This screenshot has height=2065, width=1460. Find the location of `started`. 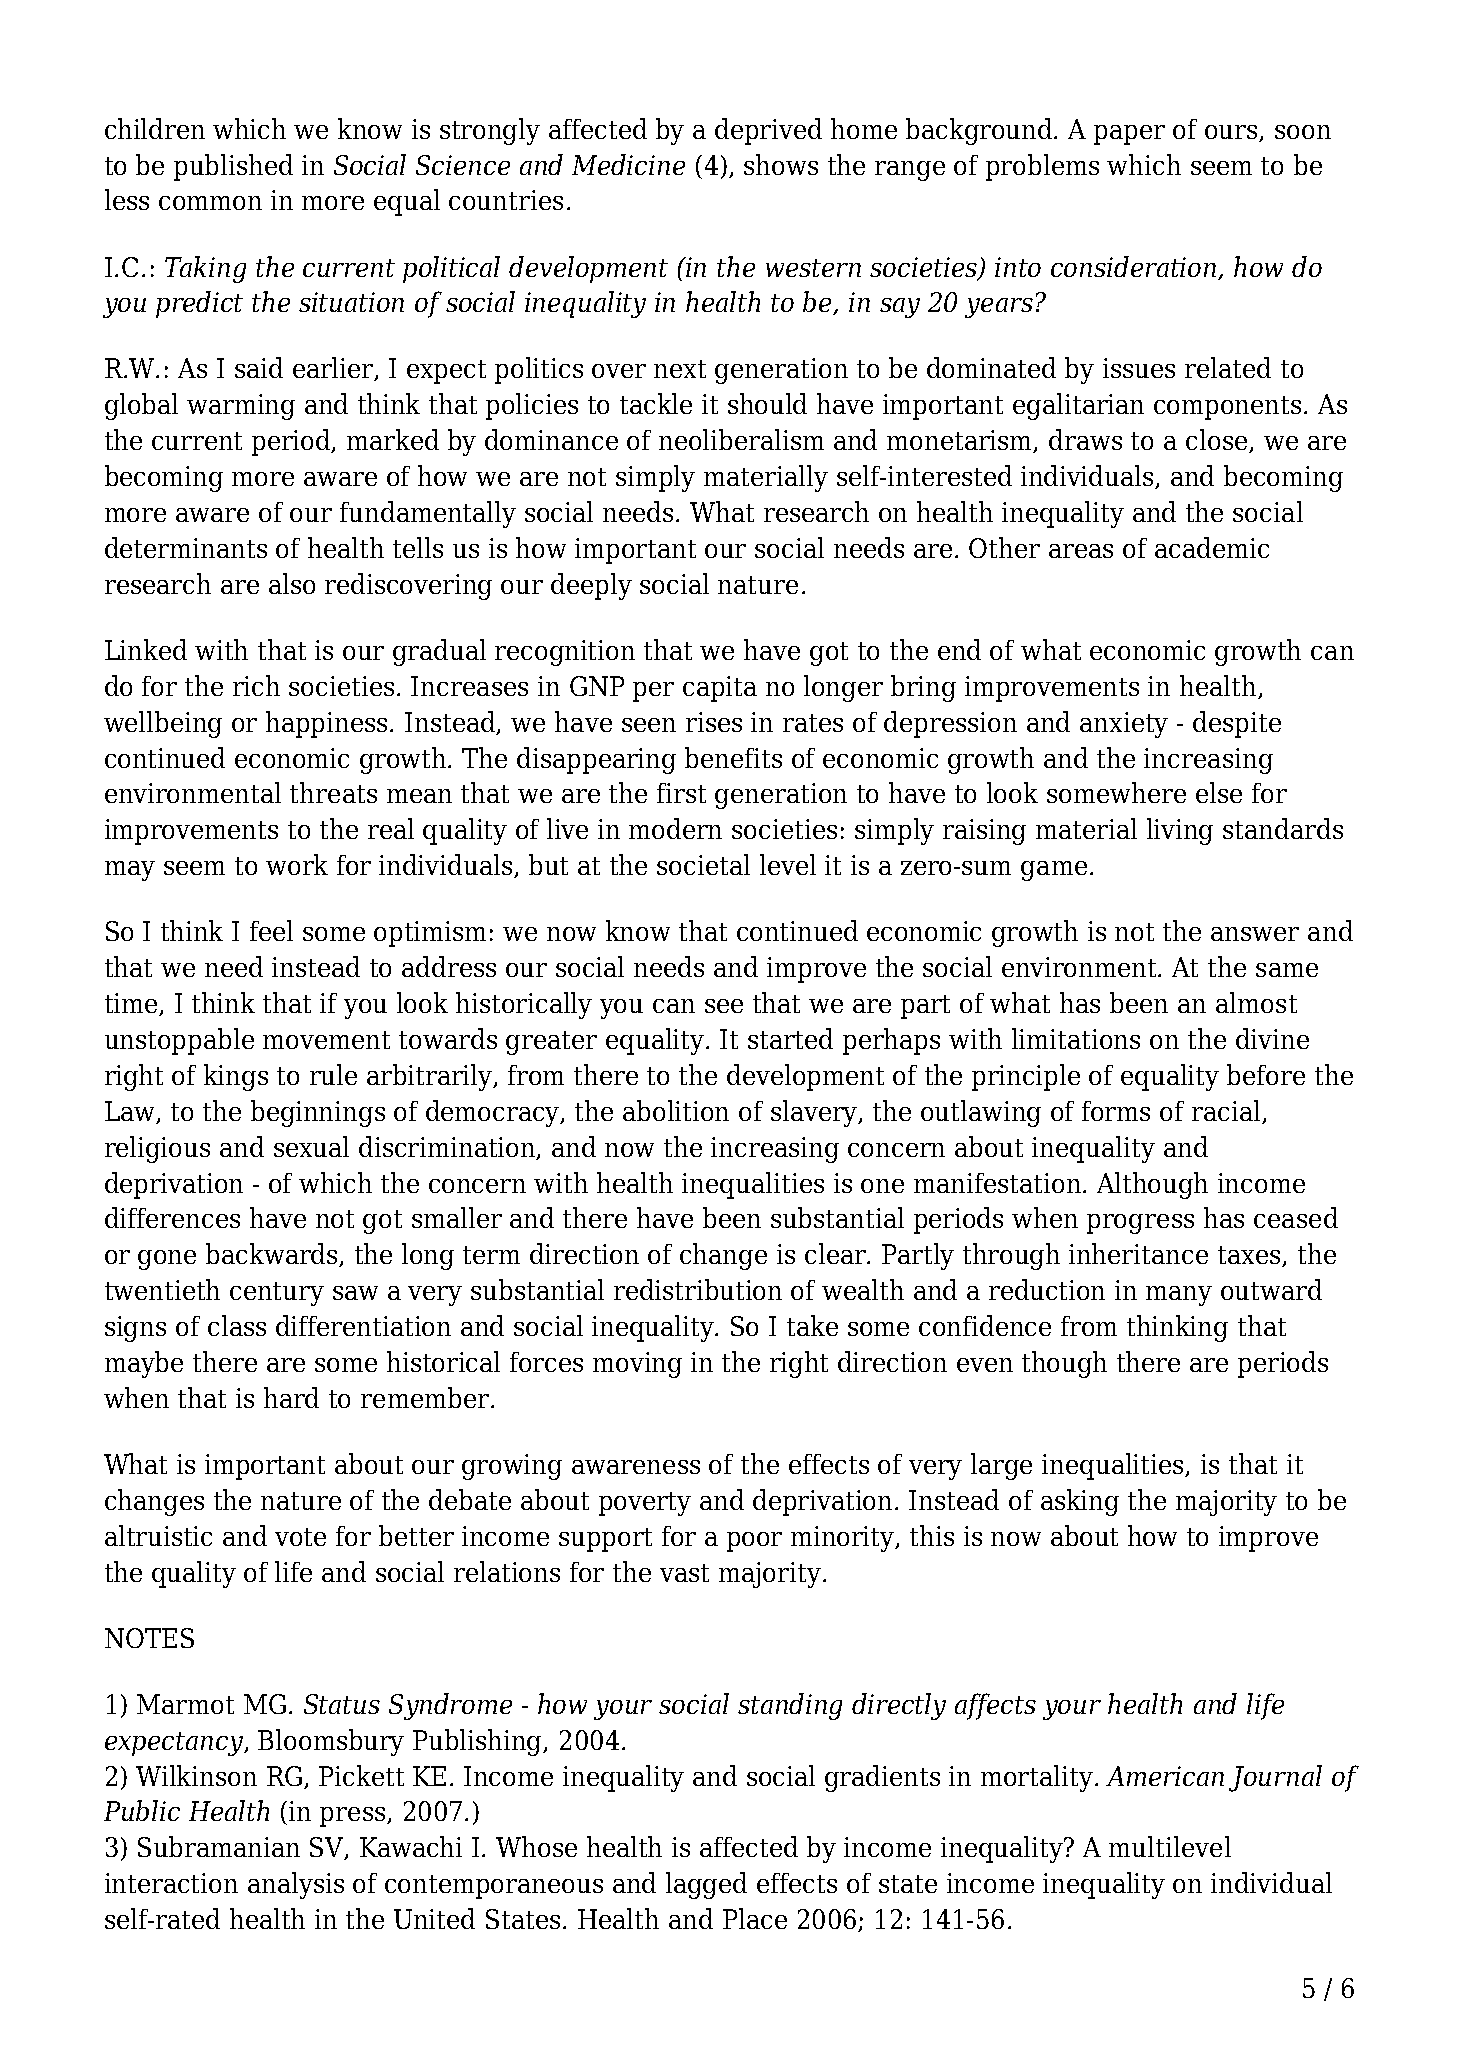

started is located at coordinates (790, 1038).
